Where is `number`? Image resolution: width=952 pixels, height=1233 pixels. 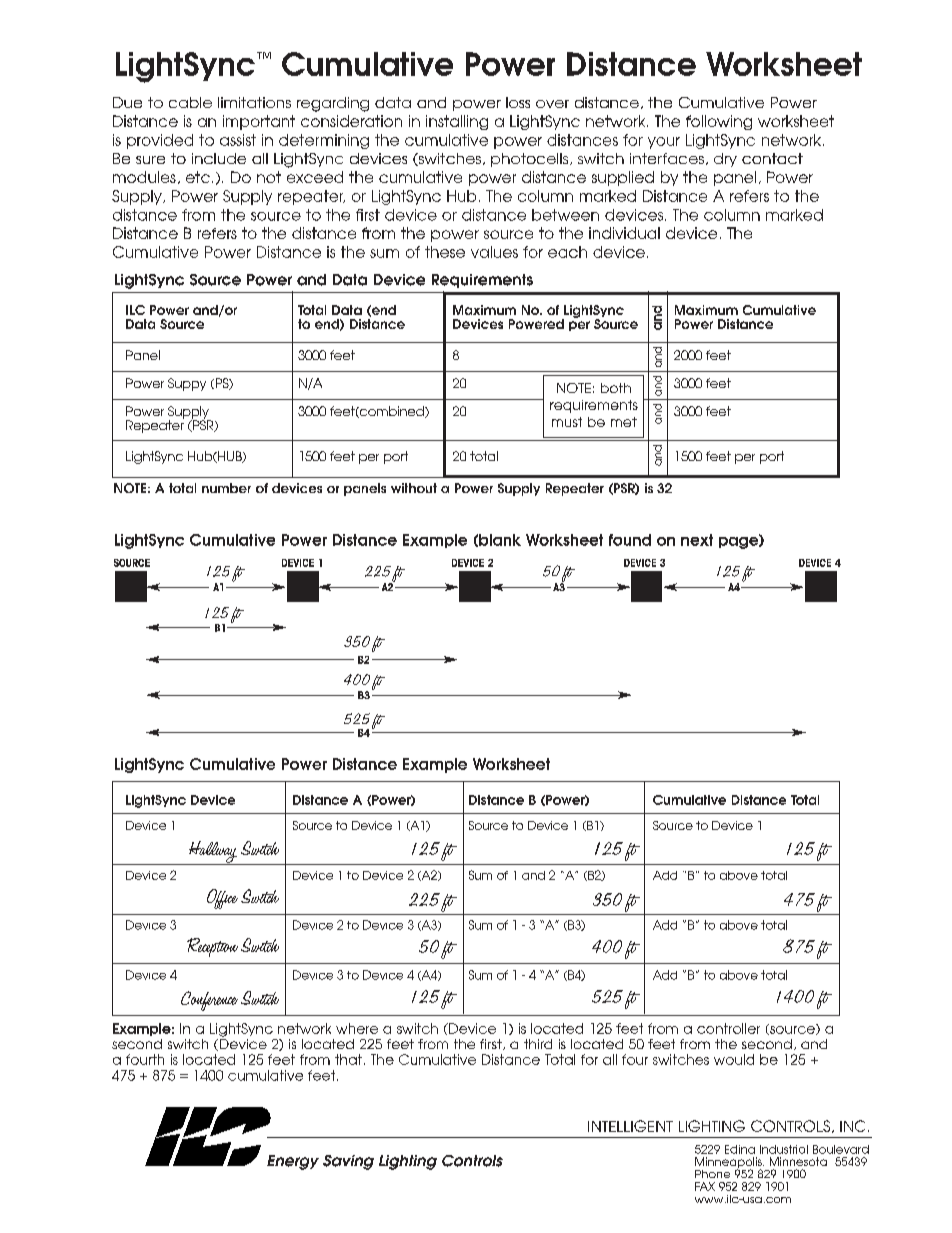
number is located at coordinates (226, 488).
